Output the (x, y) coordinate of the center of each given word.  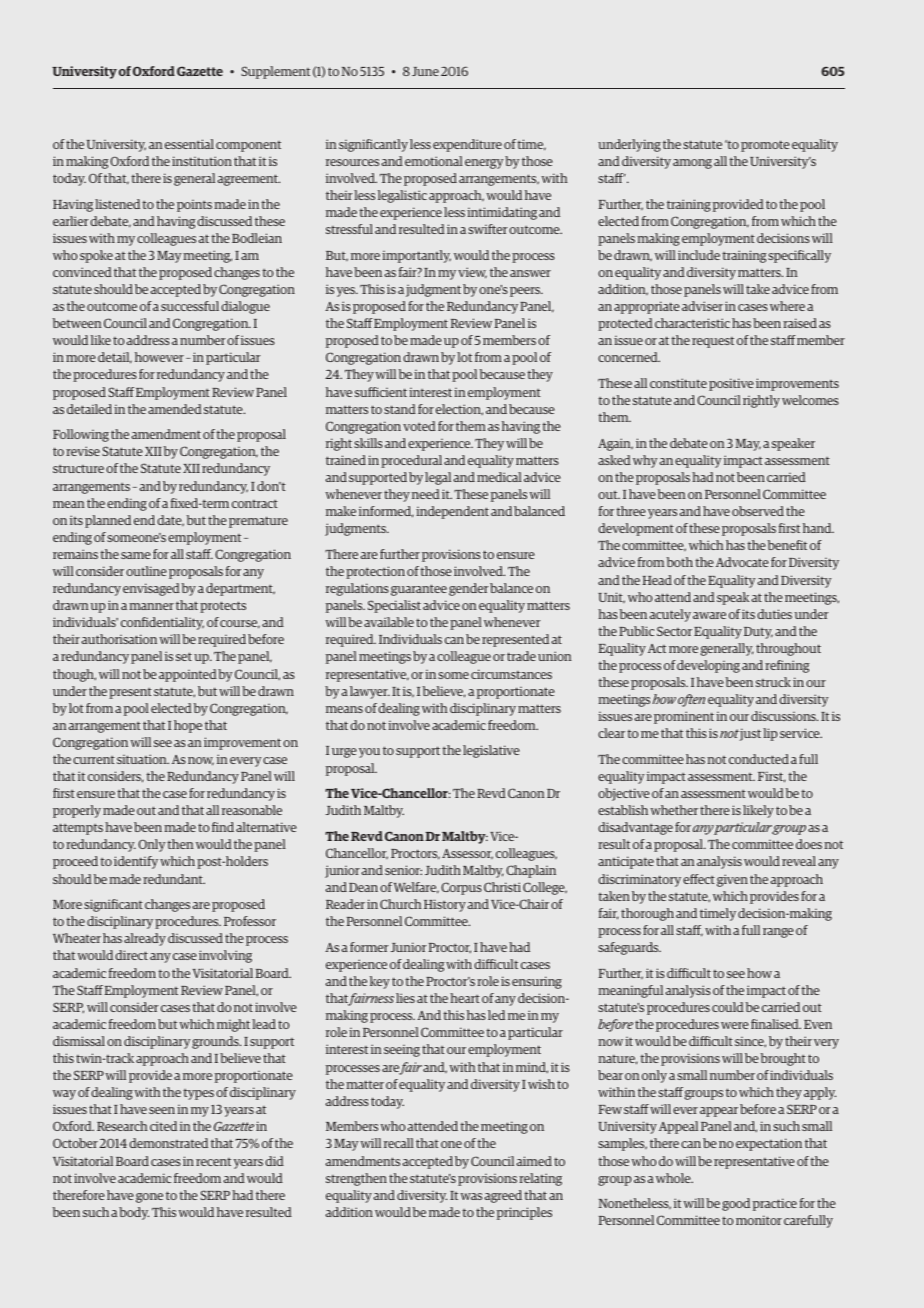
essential (189, 144)
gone (149, 1198)
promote (765, 146)
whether (674, 810)
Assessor (467, 854)
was (471, 1196)
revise (83, 451)
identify (136, 862)
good (736, 1204)
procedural (411, 461)
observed (758, 511)
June (425, 71)
